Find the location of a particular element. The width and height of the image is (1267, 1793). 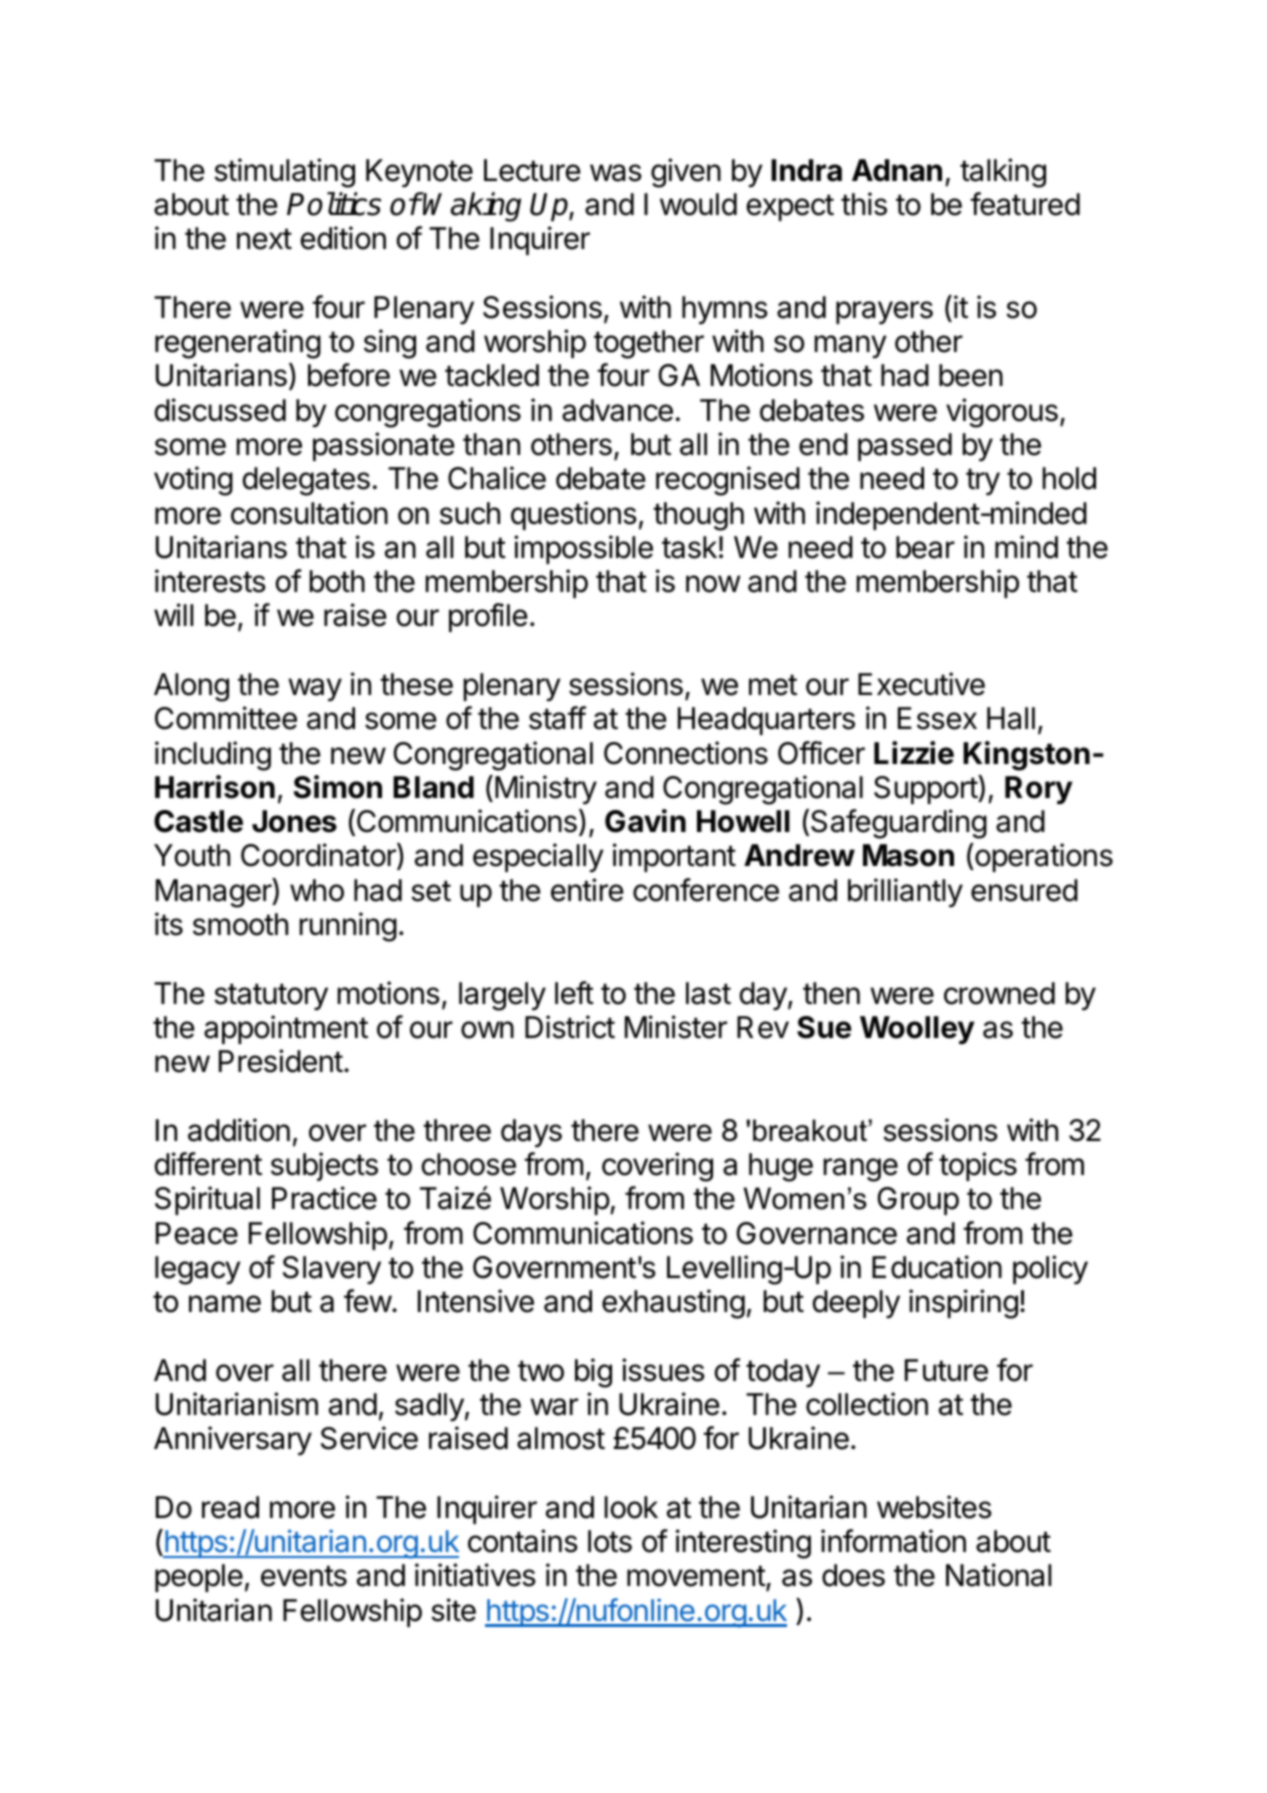

District is located at coordinates (570, 1027).
